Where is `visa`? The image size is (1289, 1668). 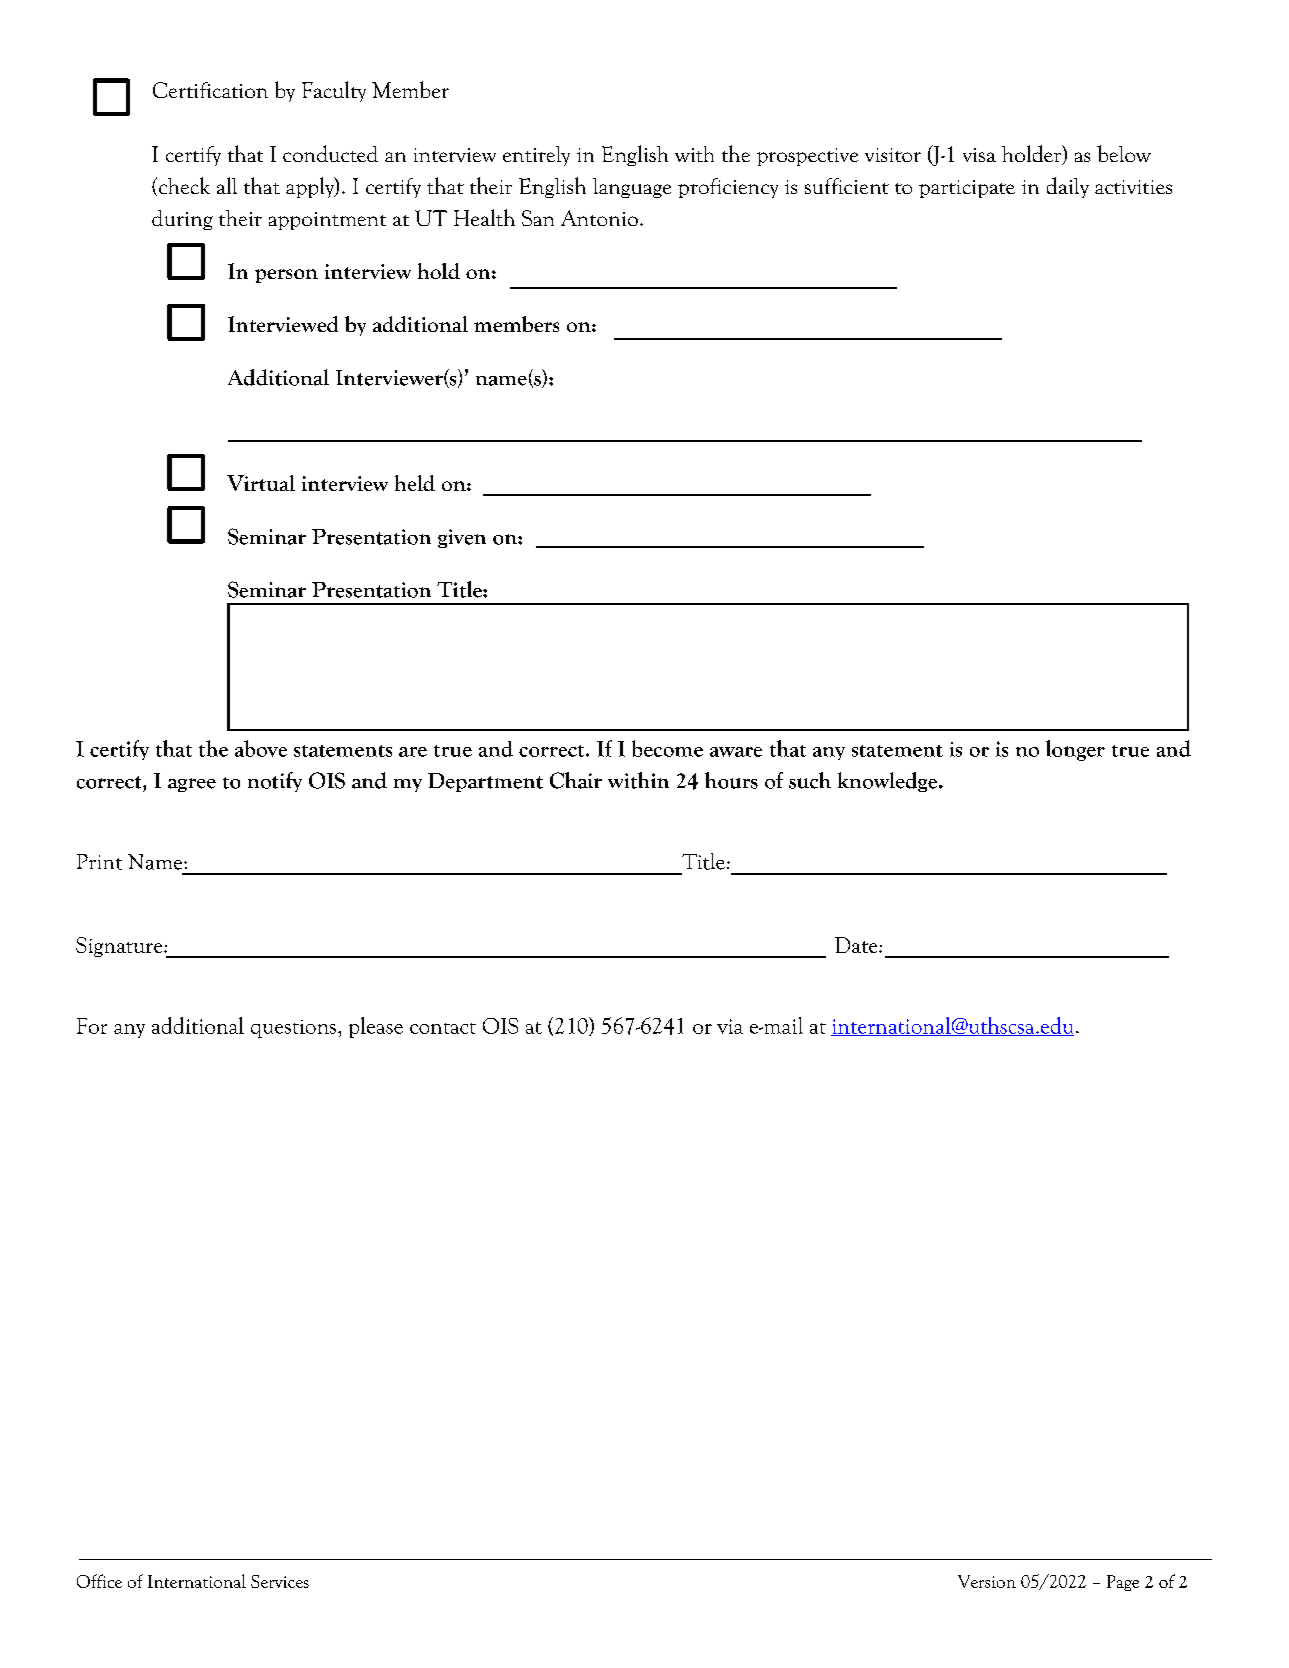
visa is located at coordinates (979, 155).
